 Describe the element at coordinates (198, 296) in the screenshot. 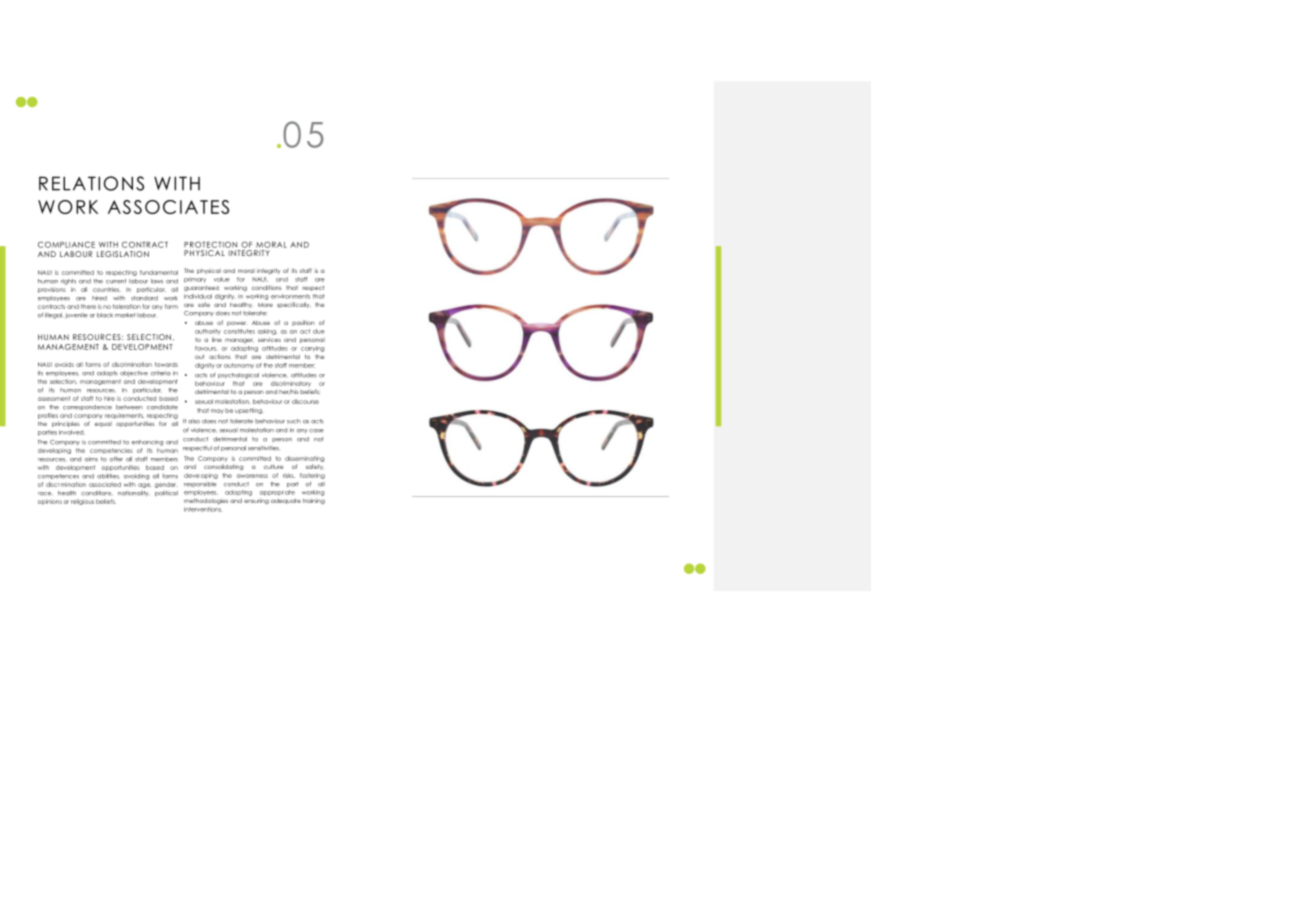

I see `individual` at that location.
